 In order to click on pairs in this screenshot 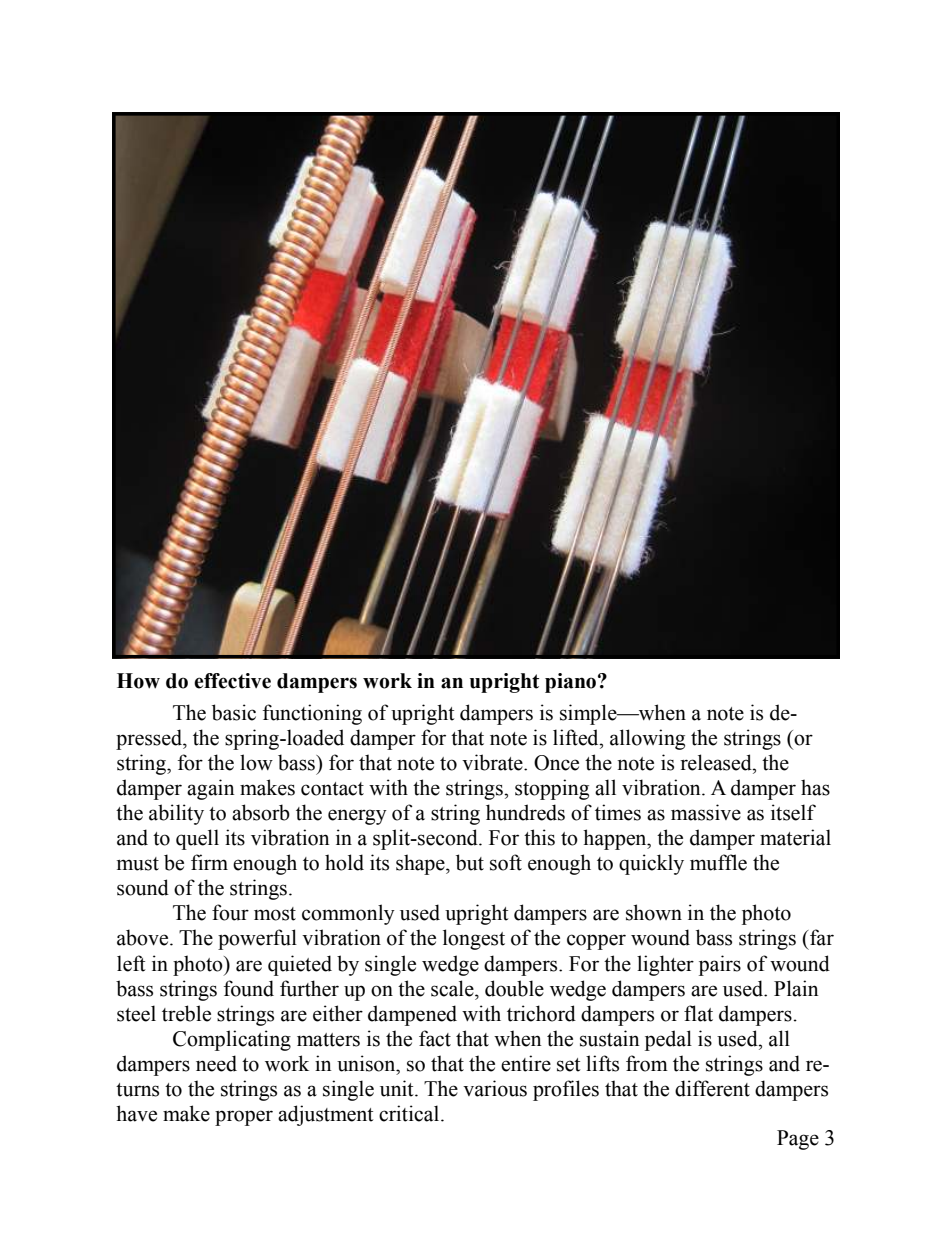, I will do `click(720, 965)`.
